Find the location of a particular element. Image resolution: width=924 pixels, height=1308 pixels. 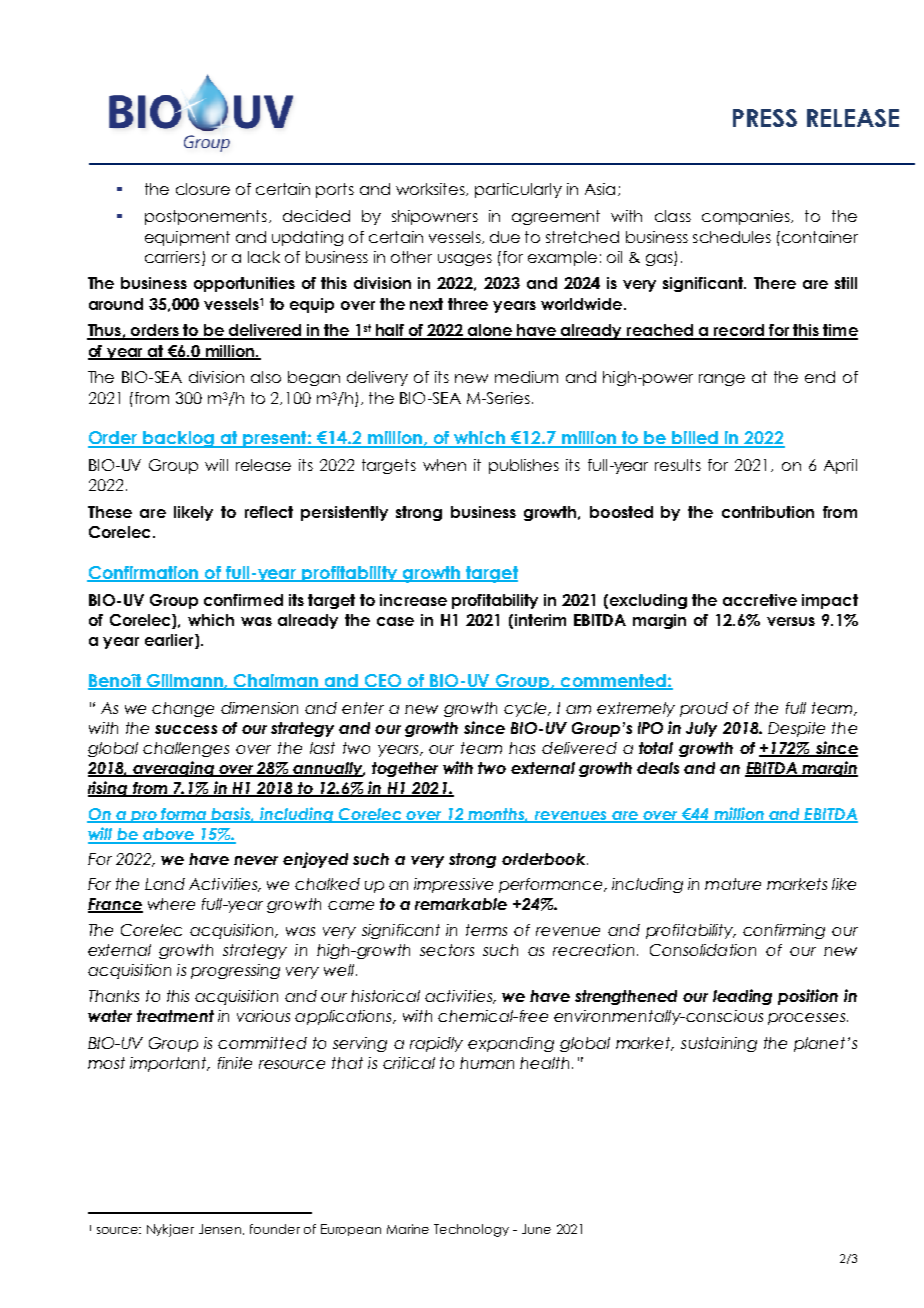

due is located at coordinates (505, 237).
